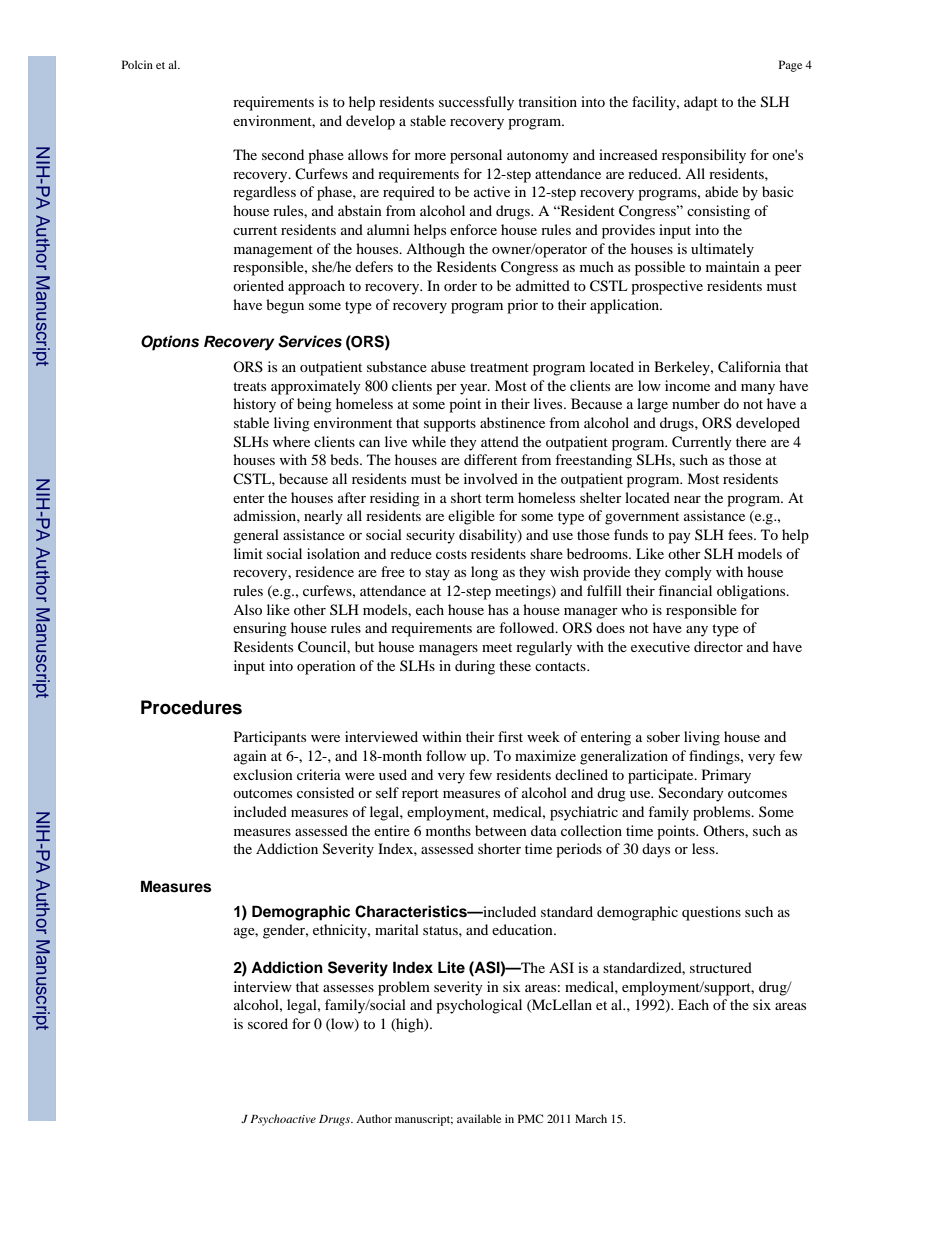 This screenshot has width=952, height=1233. What do you see at coordinates (685, 590) in the screenshot?
I see `financial` at bounding box center [685, 590].
